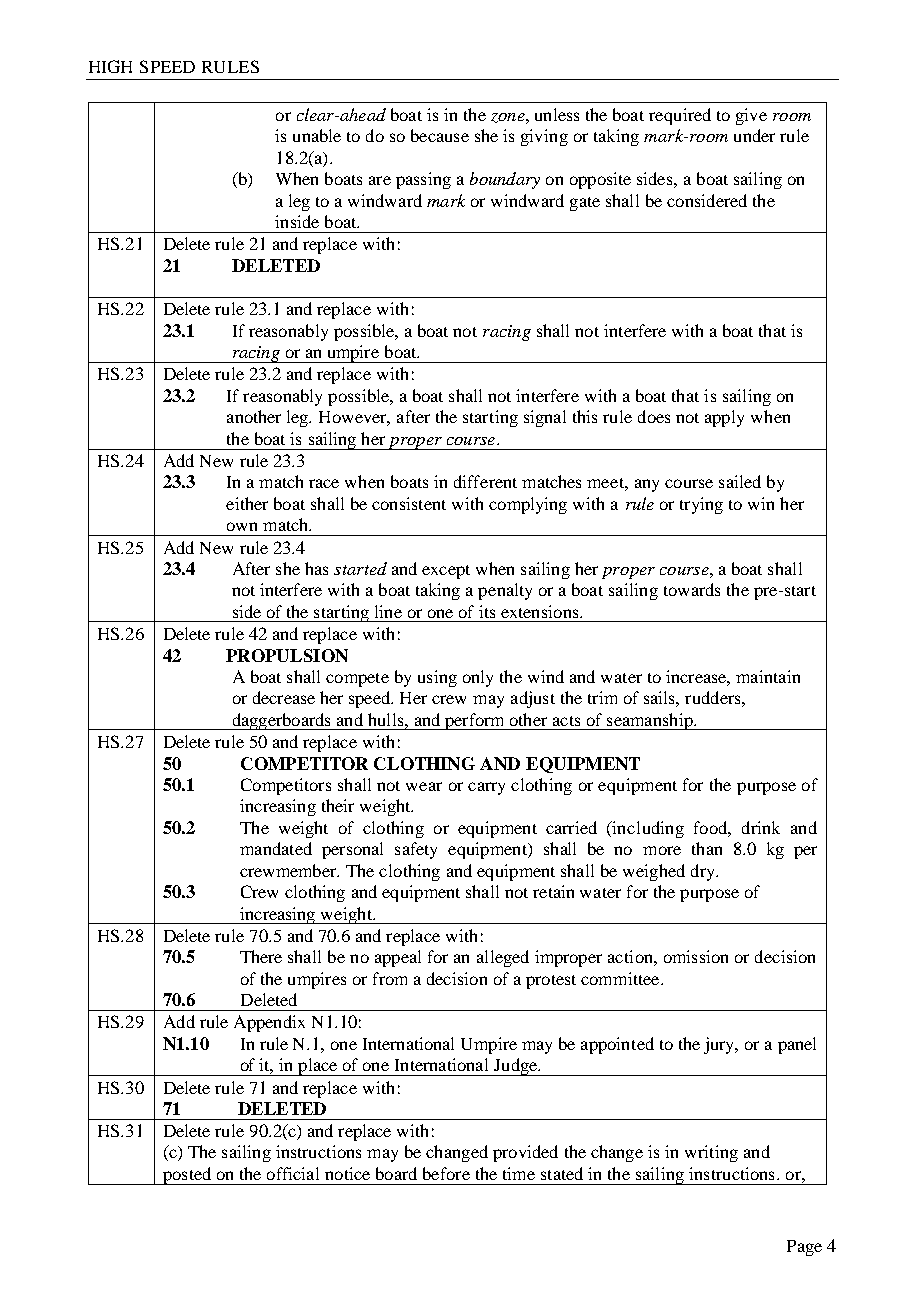  Describe the element at coordinates (696, 956) in the screenshot. I see `omission` at that location.
